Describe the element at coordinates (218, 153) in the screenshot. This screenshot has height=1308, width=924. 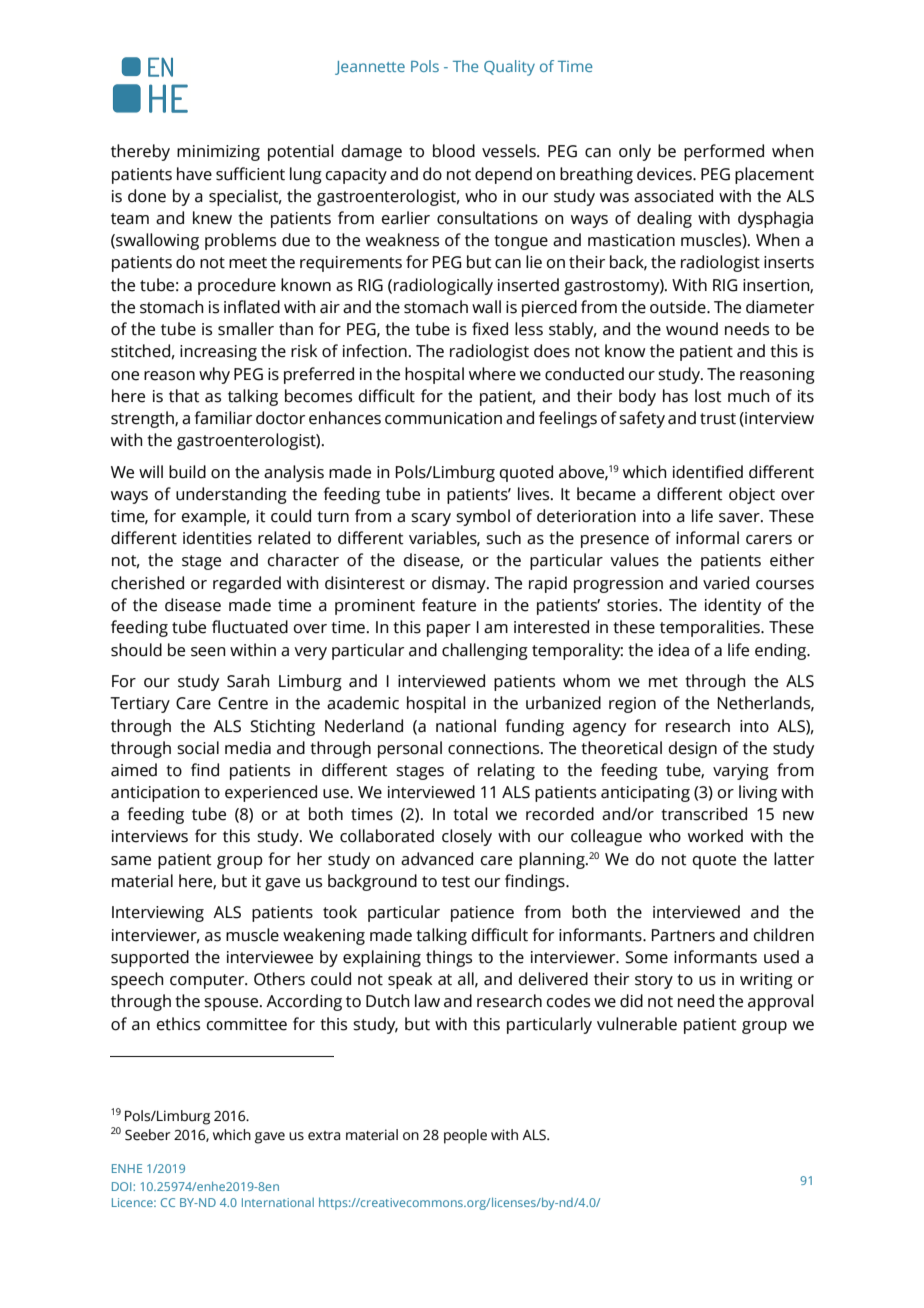
I see `minimizing` at that location.
